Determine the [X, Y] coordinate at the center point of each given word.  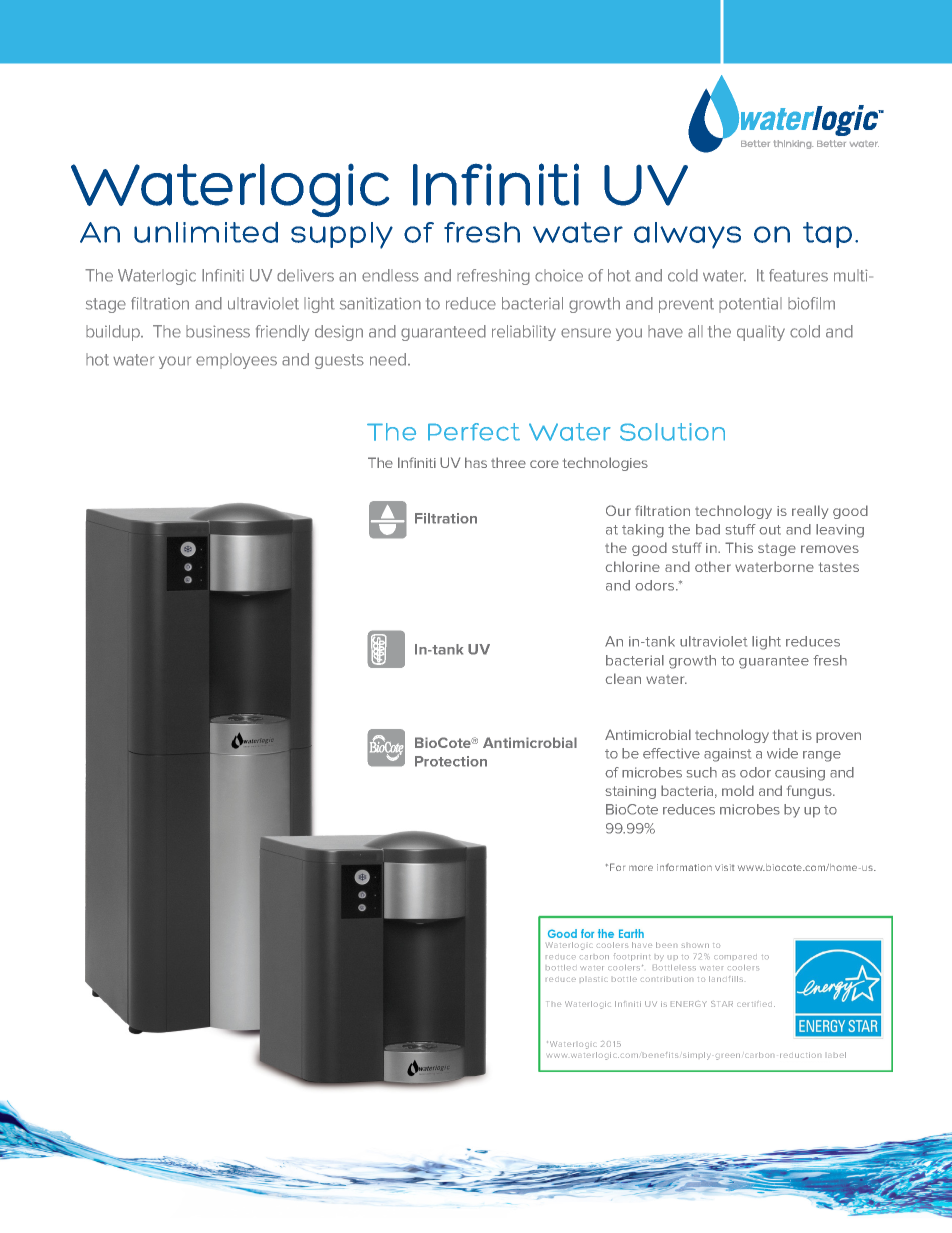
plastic [594, 979]
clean [623, 678]
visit [724, 867]
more [641, 868]
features [798, 275]
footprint [632, 957]
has [476, 462]
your [175, 362]
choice [559, 275]
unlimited [206, 232]
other [713, 566]
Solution [672, 432]
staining [630, 792]
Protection [451, 761]
